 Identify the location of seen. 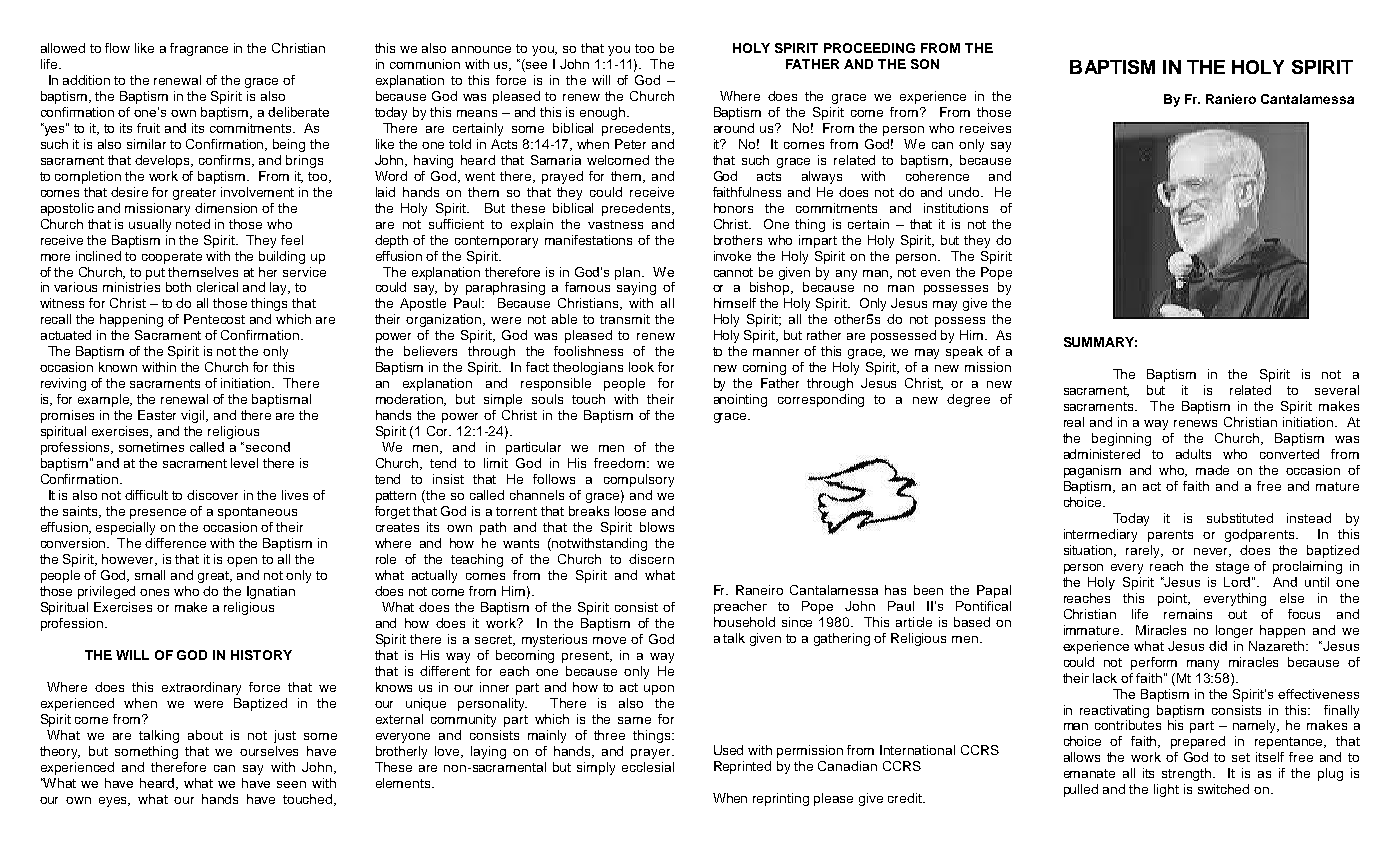
(291, 784).
